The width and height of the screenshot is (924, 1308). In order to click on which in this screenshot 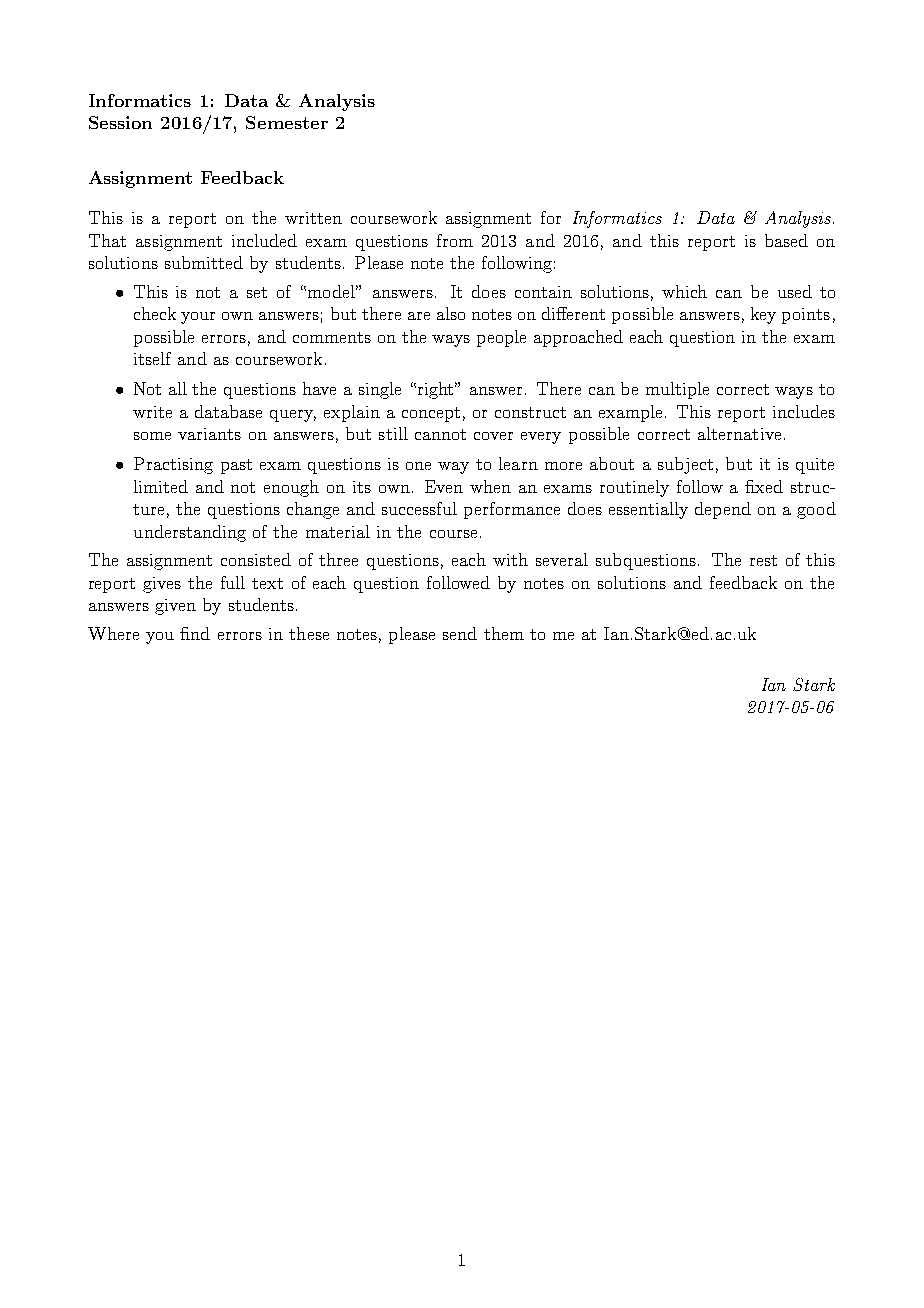, I will do `click(684, 291)`.
